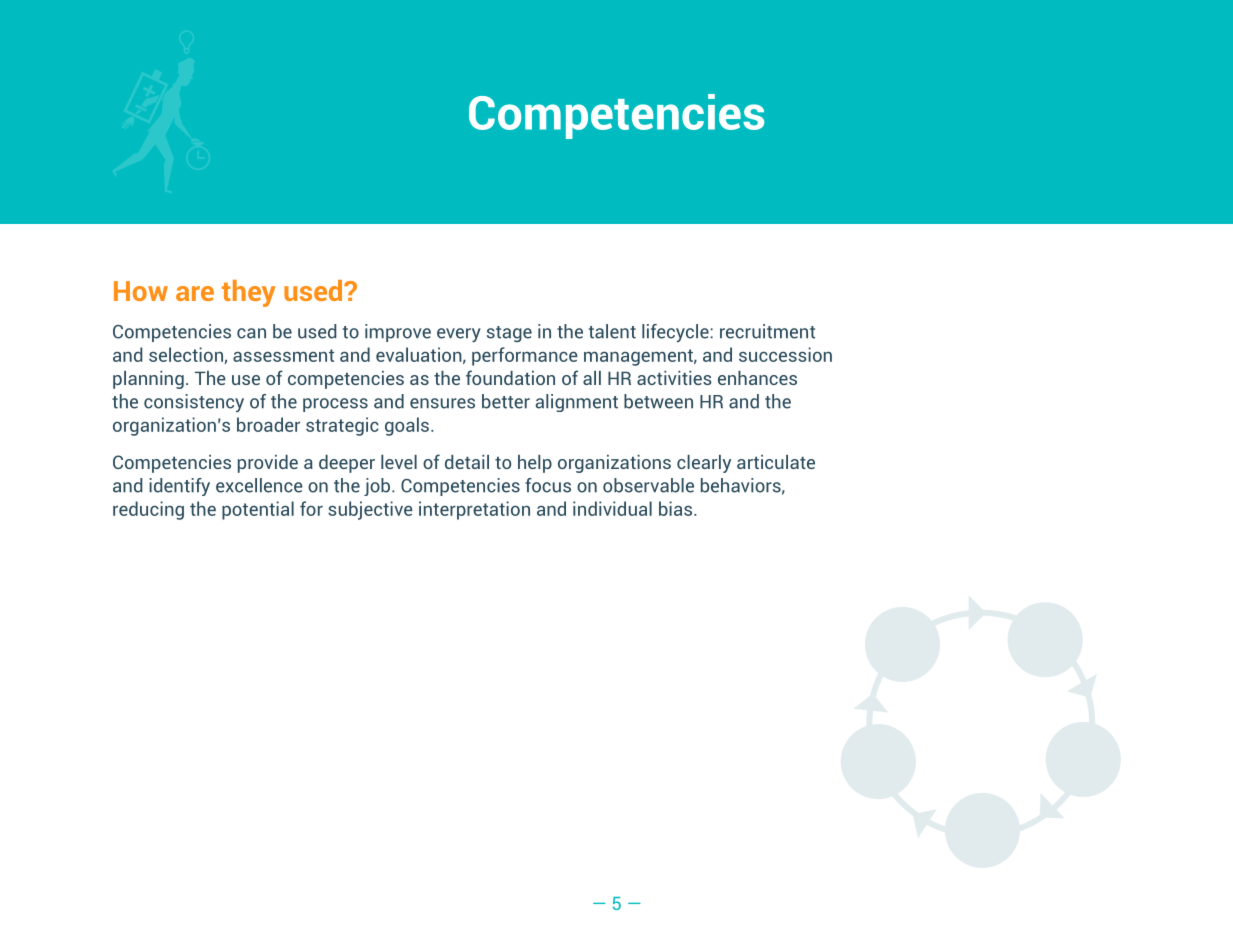 The image size is (1233, 952). What do you see at coordinates (442, 403) in the page?
I see `ensures` at bounding box center [442, 403].
